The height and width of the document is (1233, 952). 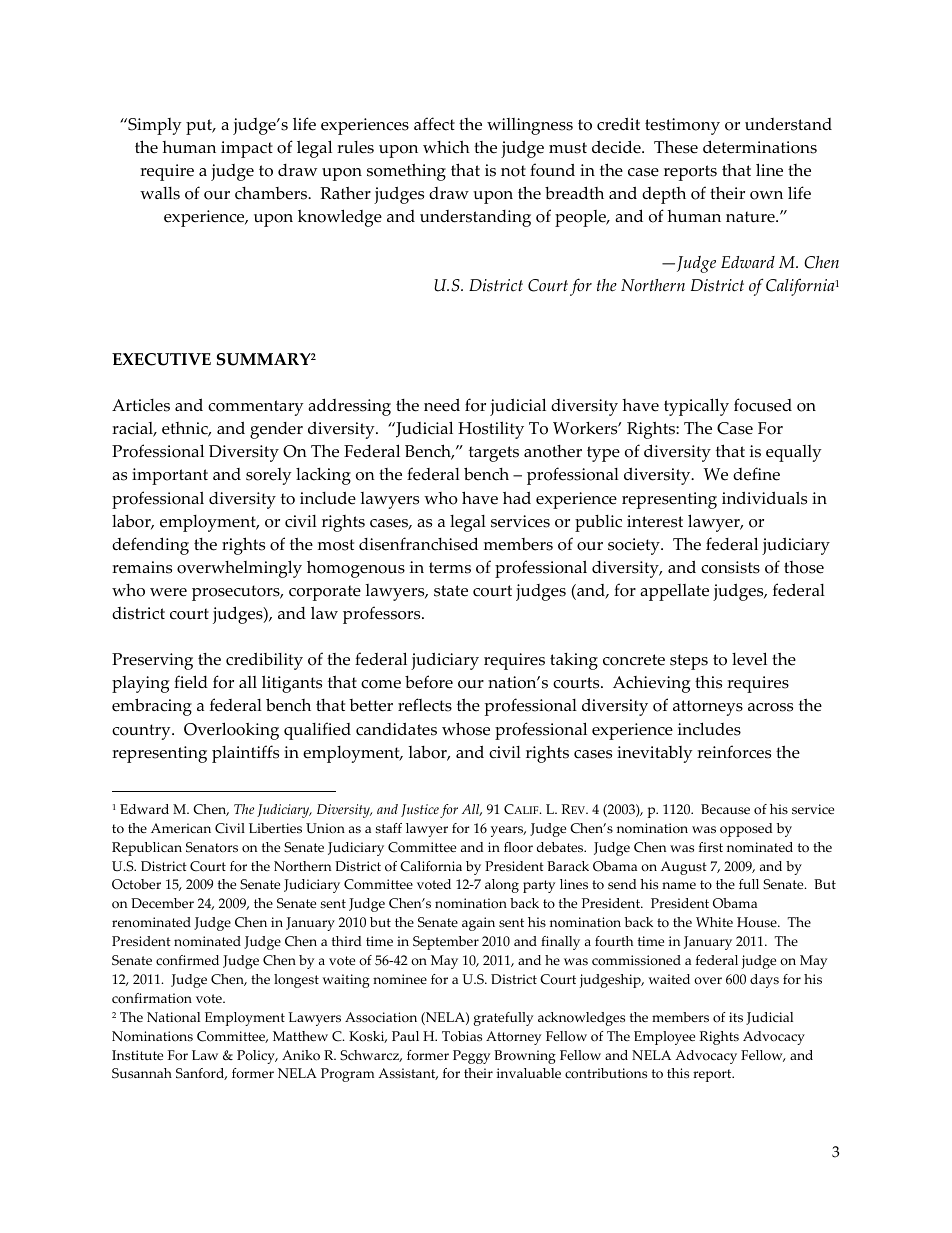 I want to click on define, so click(x=756, y=474).
